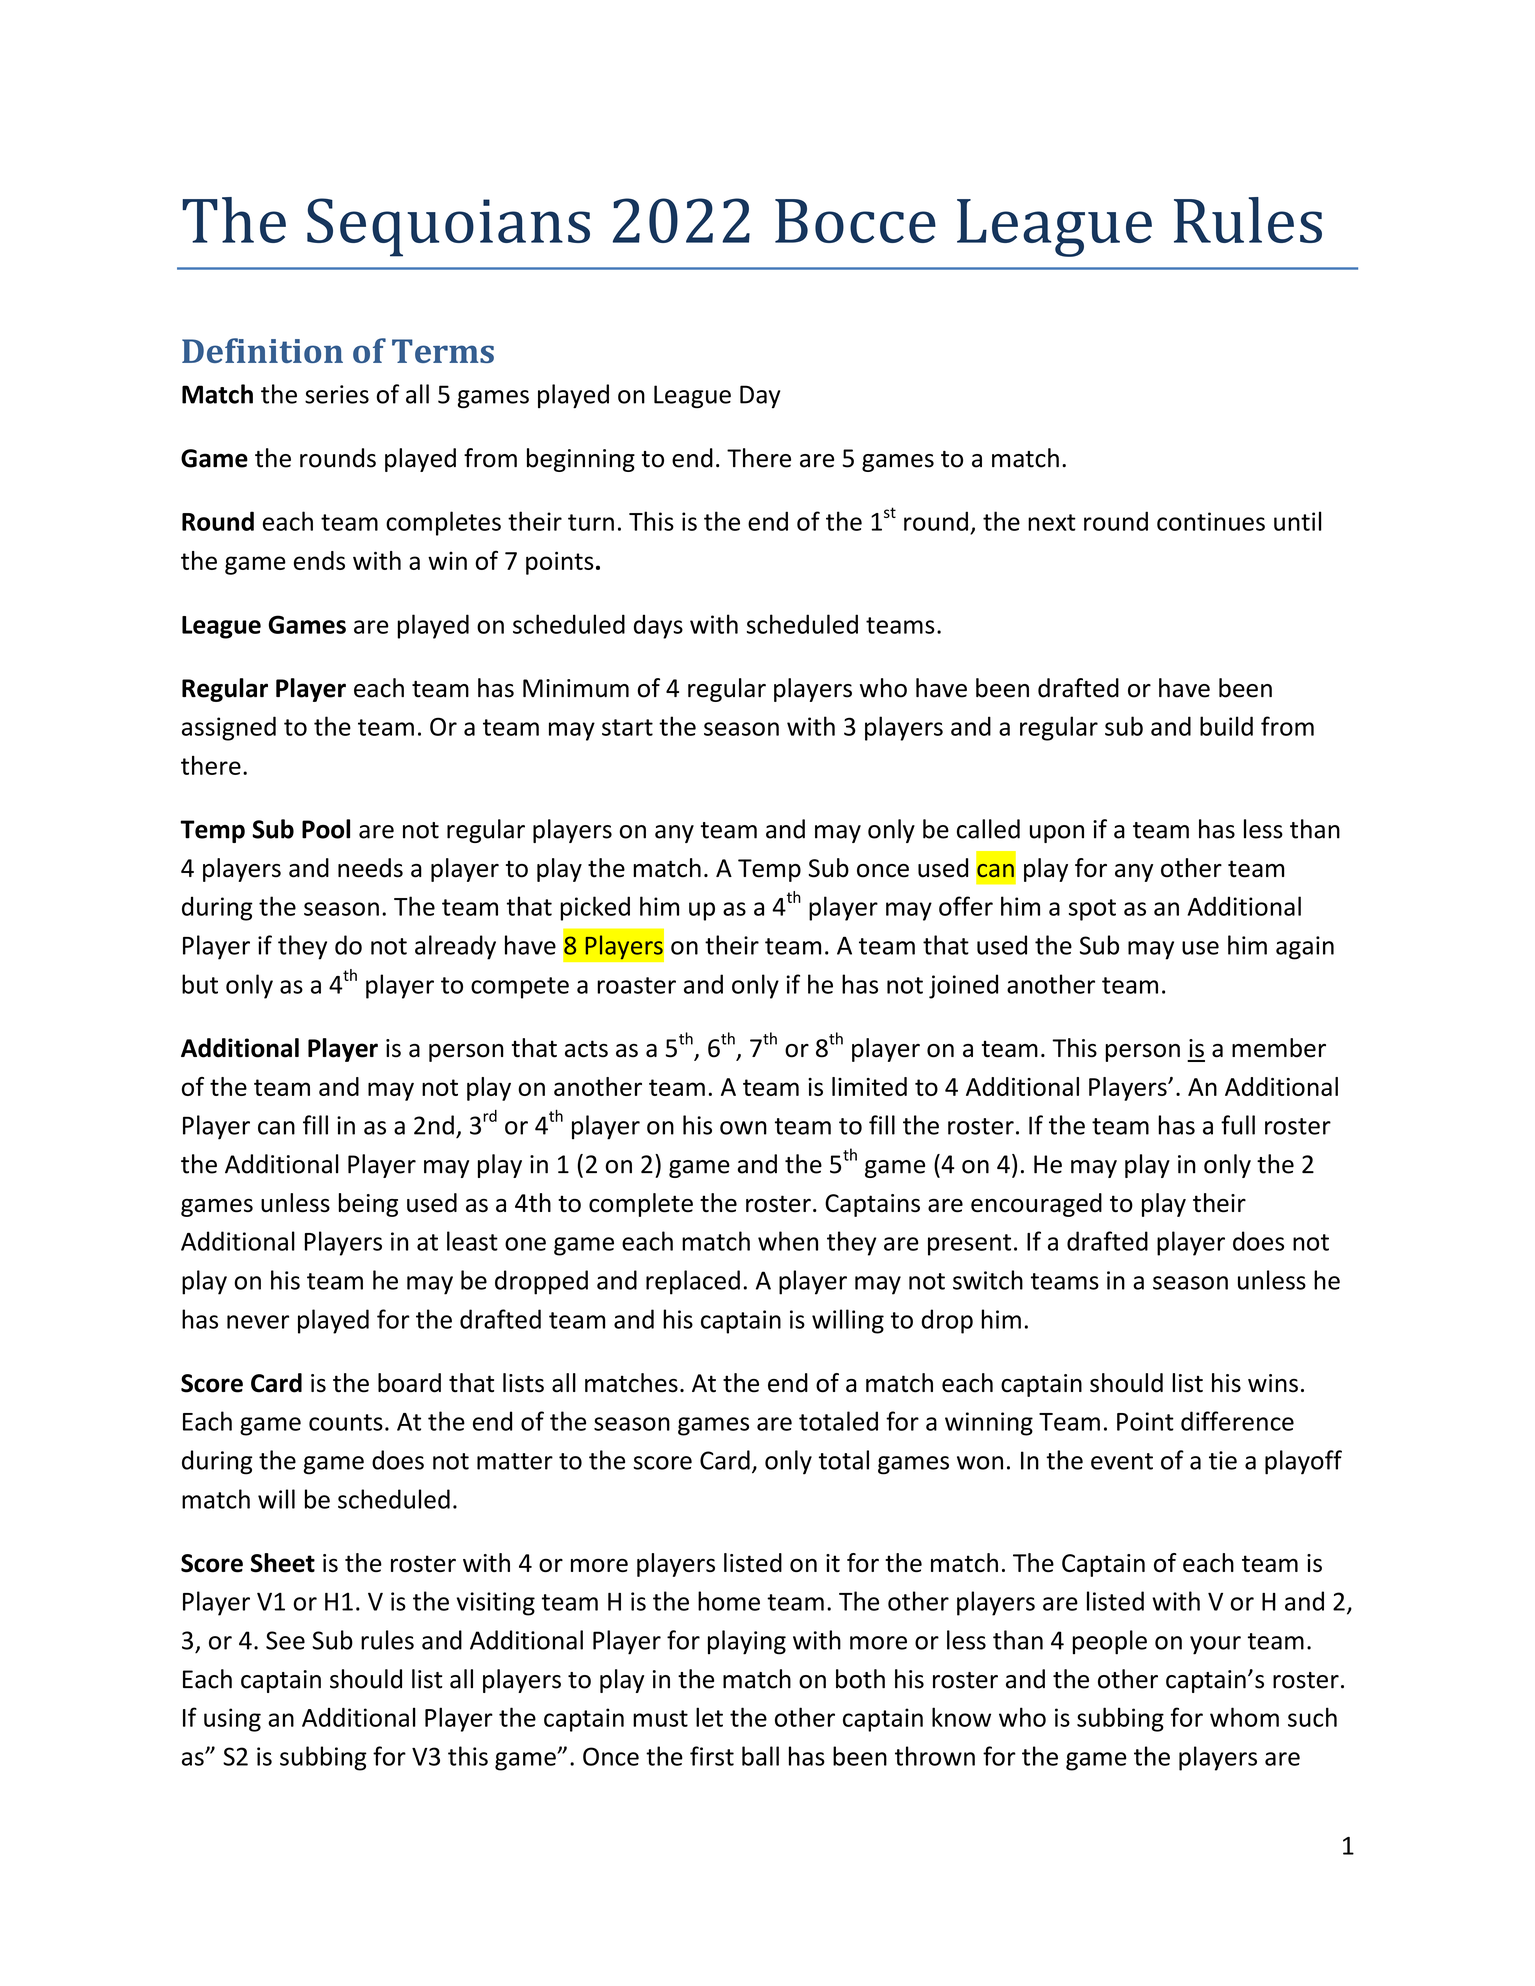 The height and width of the document is (1986, 1535). Describe the element at coordinates (368, 1205) in the document. I see `being` at that location.
